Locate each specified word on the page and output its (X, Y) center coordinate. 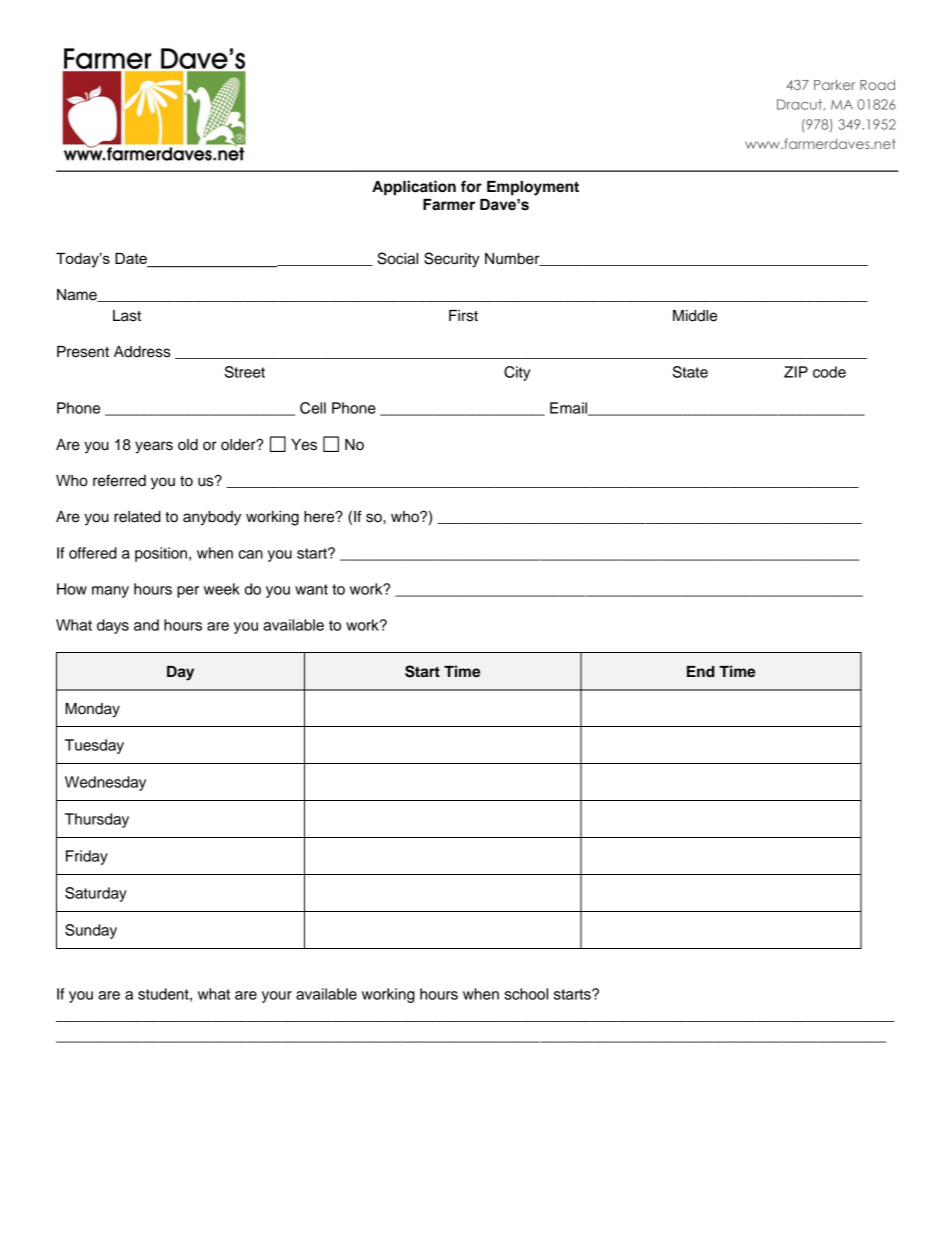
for (471, 186)
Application (414, 188)
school (526, 994)
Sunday (91, 931)
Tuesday (94, 746)
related (137, 517)
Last (127, 316)
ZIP (796, 372)
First (463, 316)
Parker (834, 85)
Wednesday (105, 783)
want (311, 589)
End (701, 672)
